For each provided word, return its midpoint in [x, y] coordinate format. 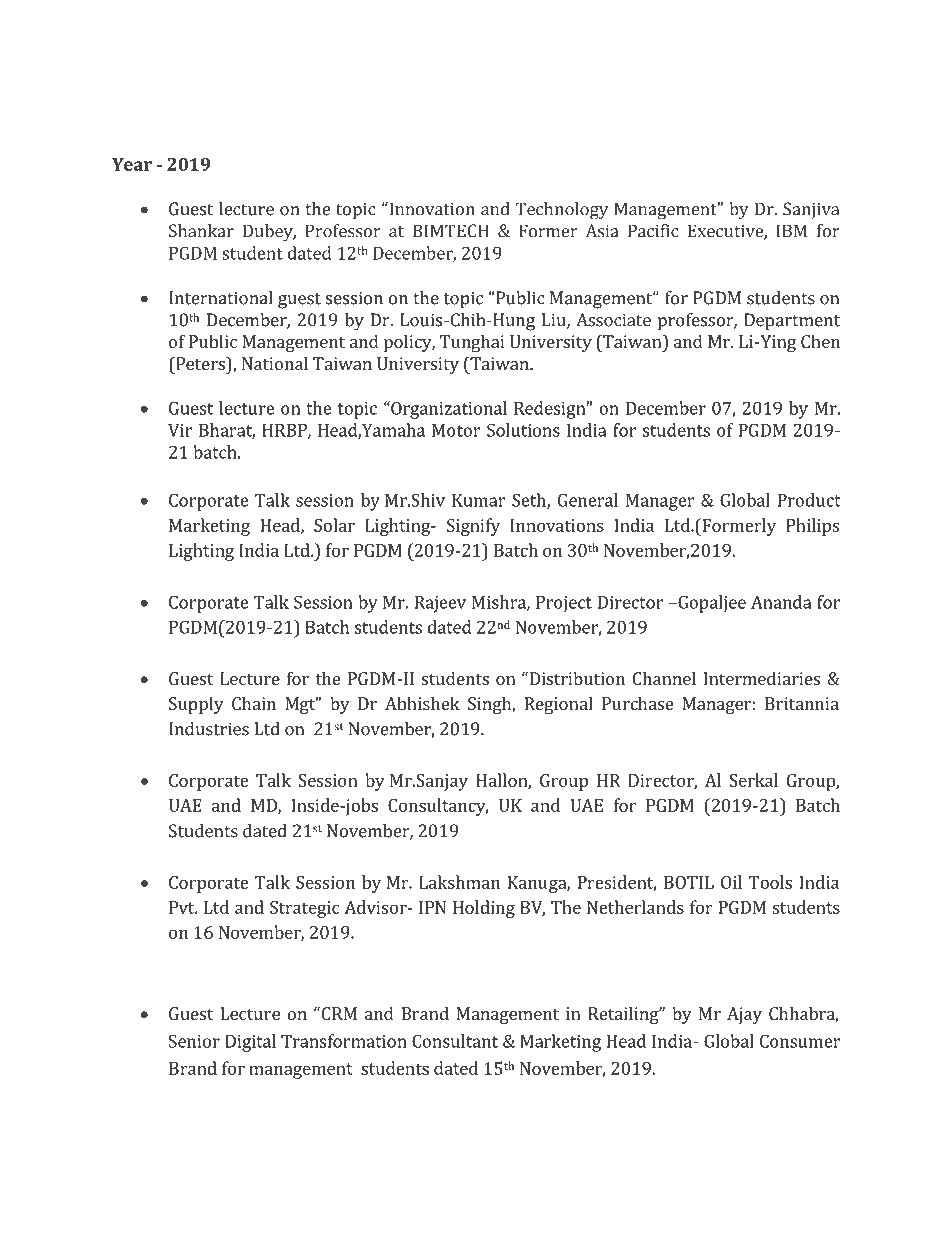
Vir [180, 430]
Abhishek [422, 703]
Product [809, 500]
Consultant [455, 1041]
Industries [209, 729]
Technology [562, 211]
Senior [194, 1041]
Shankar [201, 231]
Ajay [744, 1015]
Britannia [802, 703]
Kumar [479, 500]
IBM [791, 231]
